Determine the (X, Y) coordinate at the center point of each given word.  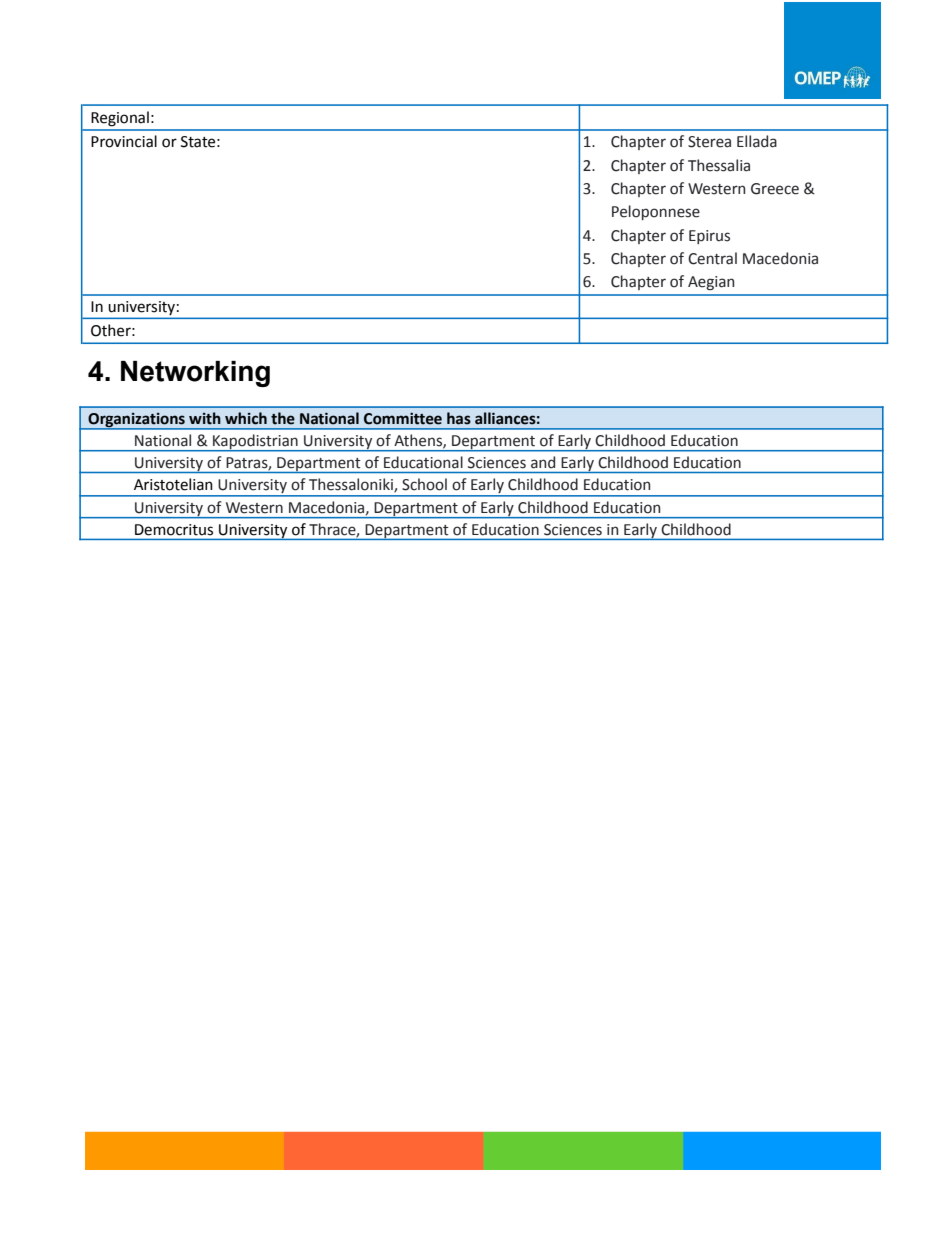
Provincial (124, 141)
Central (712, 258)
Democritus (174, 530)
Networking (195, 374)
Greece (775, 189)
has (459, 418)
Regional (120, 119)
